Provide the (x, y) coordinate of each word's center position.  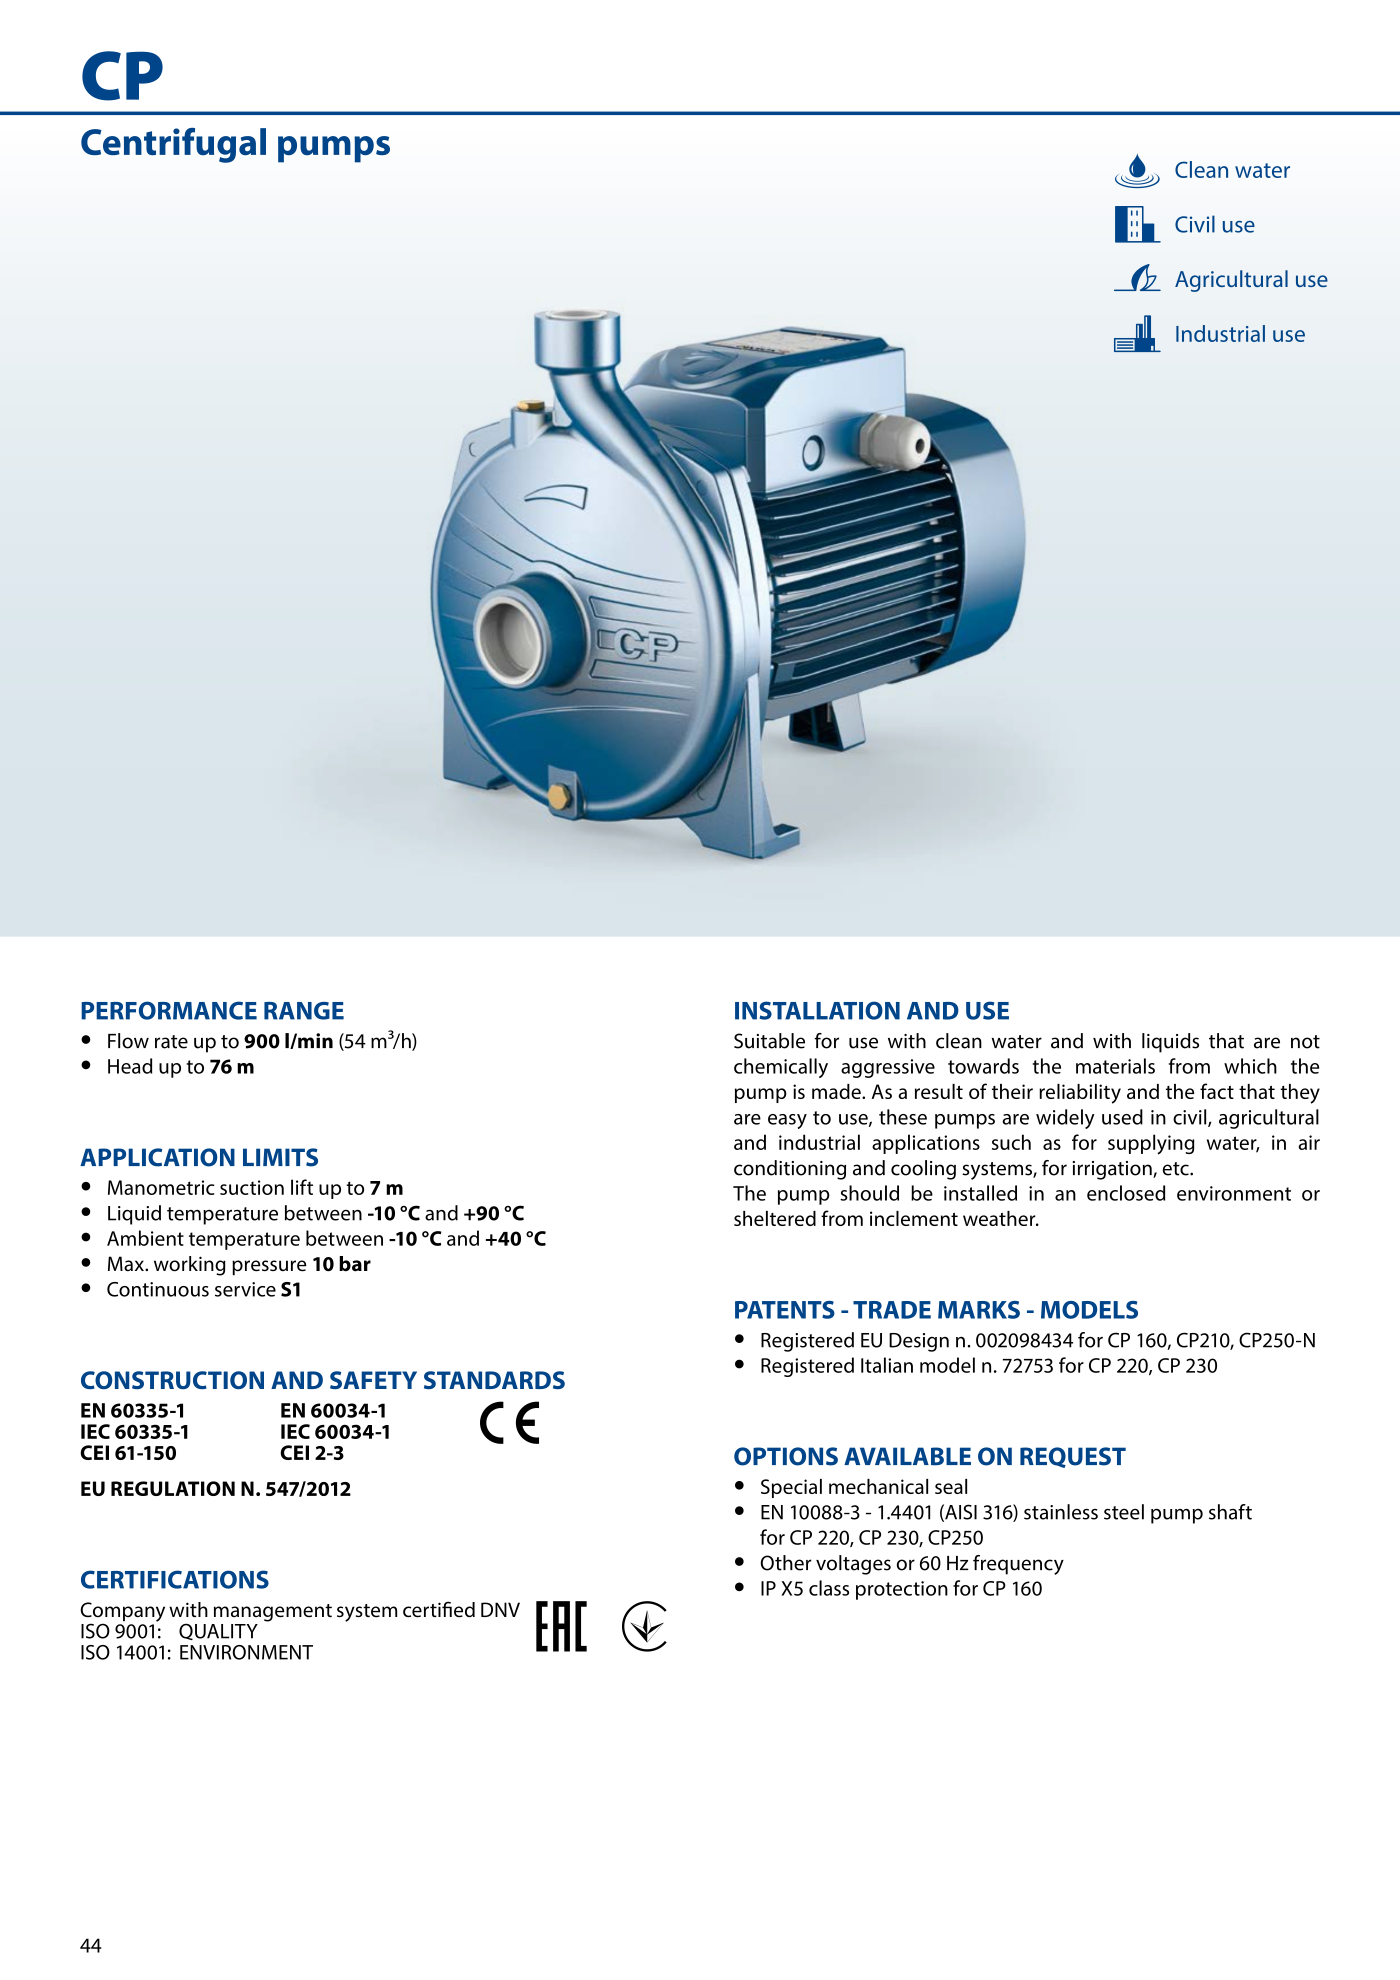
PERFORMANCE (169, 1010)
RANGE (304, 1011)
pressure (269, 1267)
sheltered (775, 1218)
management (273, 1613)
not (1305, 1042)
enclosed (1126, 1193)
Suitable (769, 1041)
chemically (781, 1068)
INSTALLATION (817, 1010)
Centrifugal (173, 145)
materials (1115, 1066)
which (1250, 1066)
